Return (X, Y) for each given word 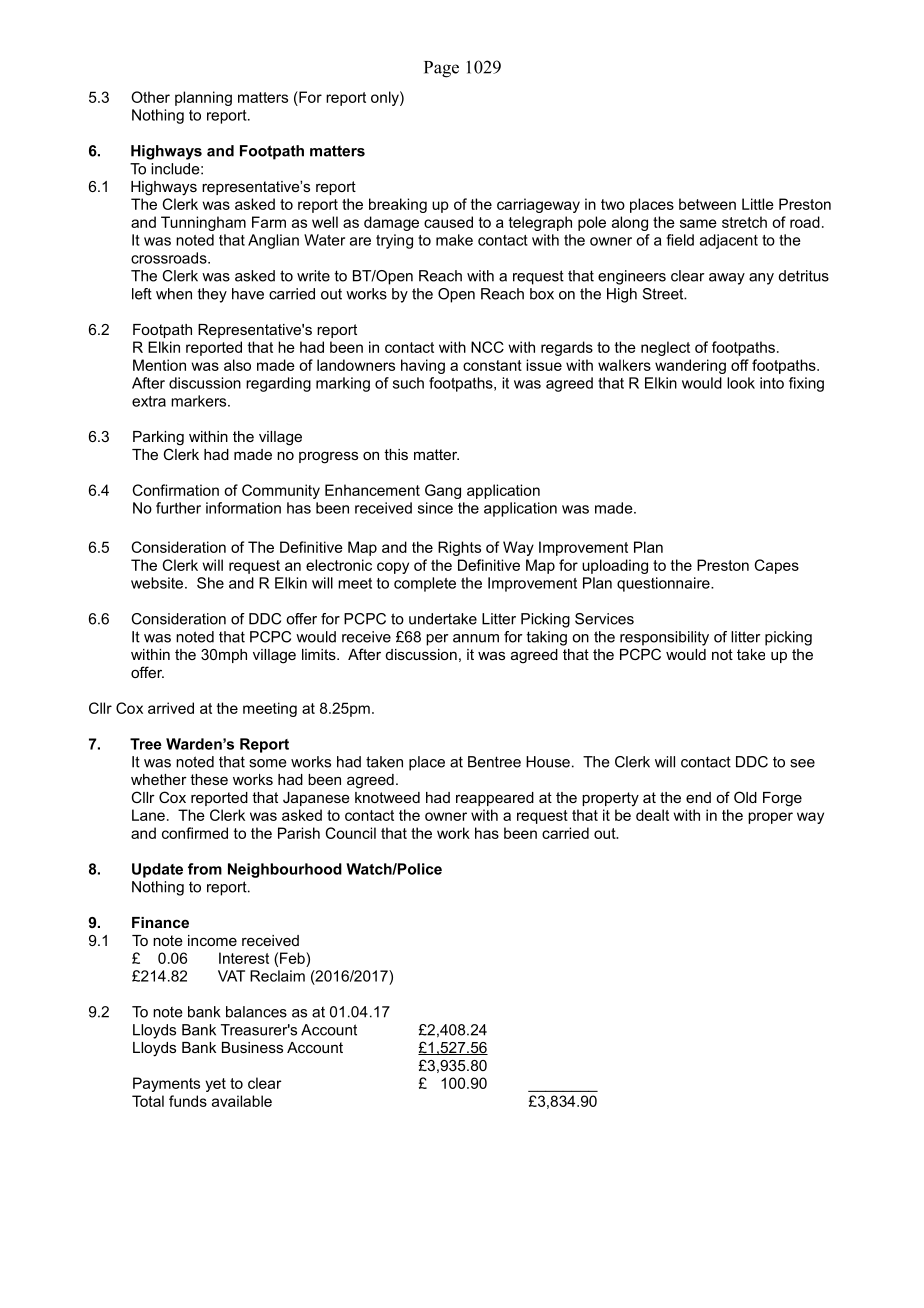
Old (745, 797)
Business (252, 1047)
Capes (777, 566)
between (707, 204)
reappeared (495, 799)
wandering (690, 366)
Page (441, 69)
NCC (487, 347)
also (237, 365)
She (210, 583)
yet (215, 1085)
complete (425, 584)
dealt (652, 815)
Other (150, 97)
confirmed (195, 833)
